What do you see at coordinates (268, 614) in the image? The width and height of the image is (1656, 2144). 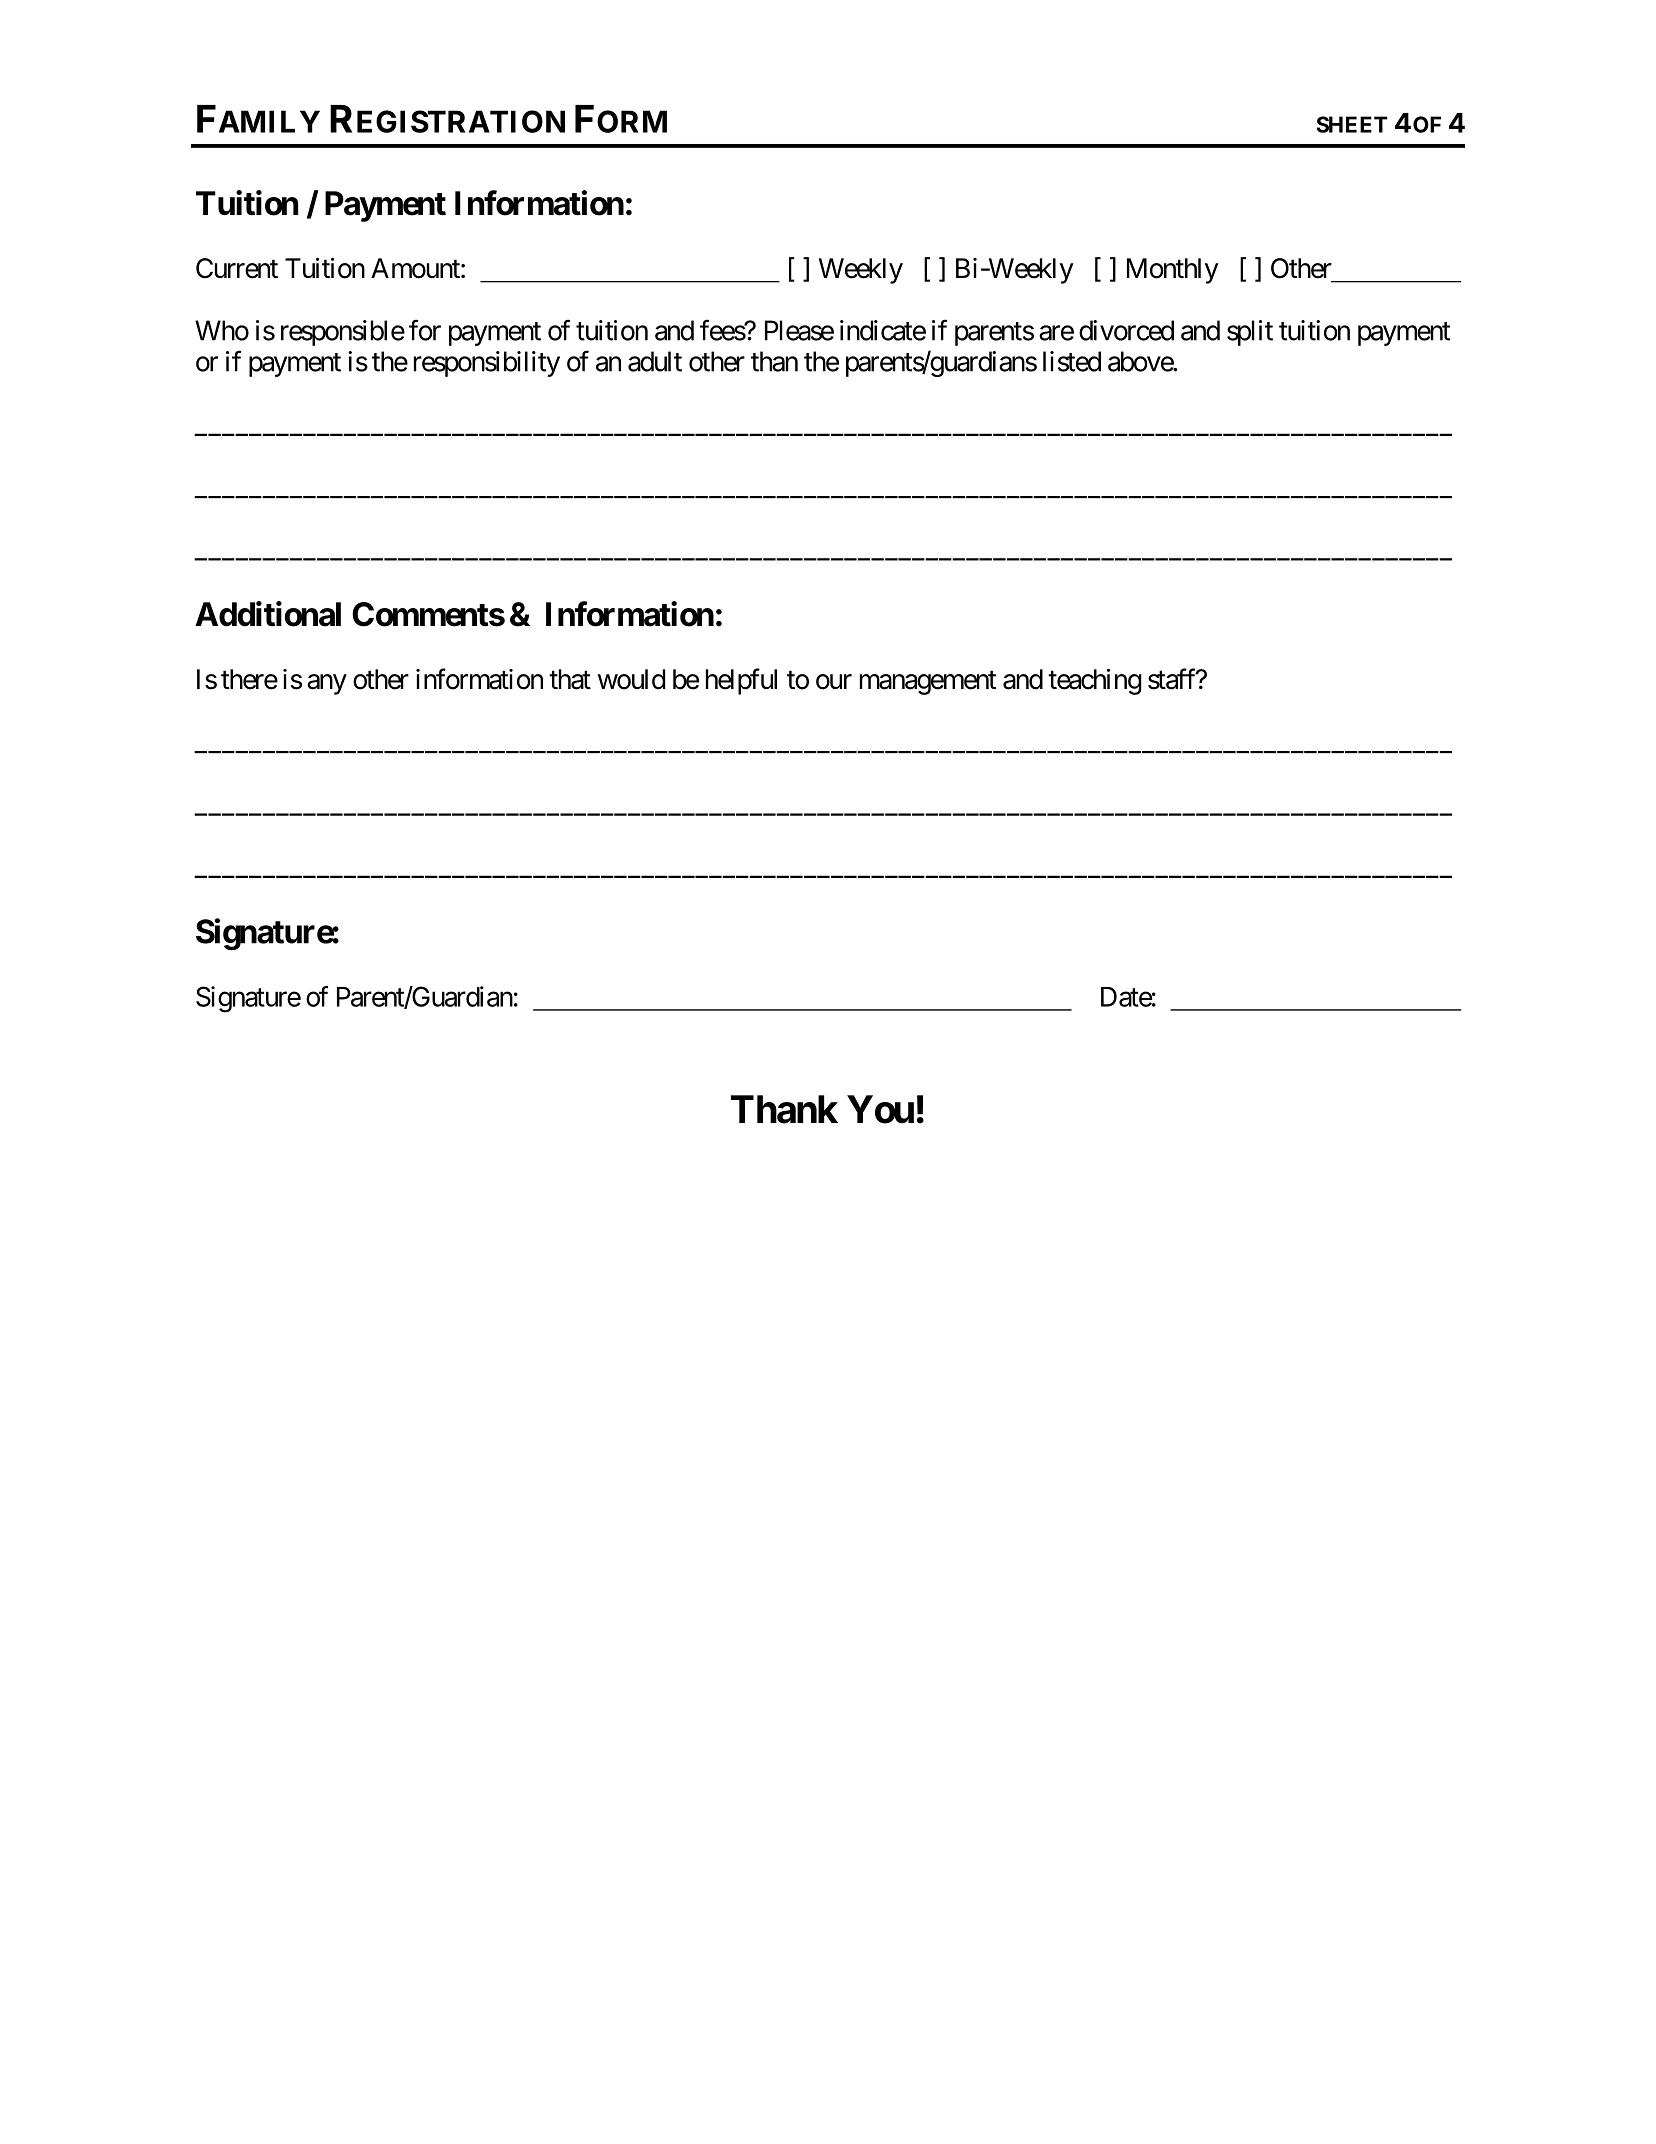 I see `Additional` at bounding box center [268, 614].
